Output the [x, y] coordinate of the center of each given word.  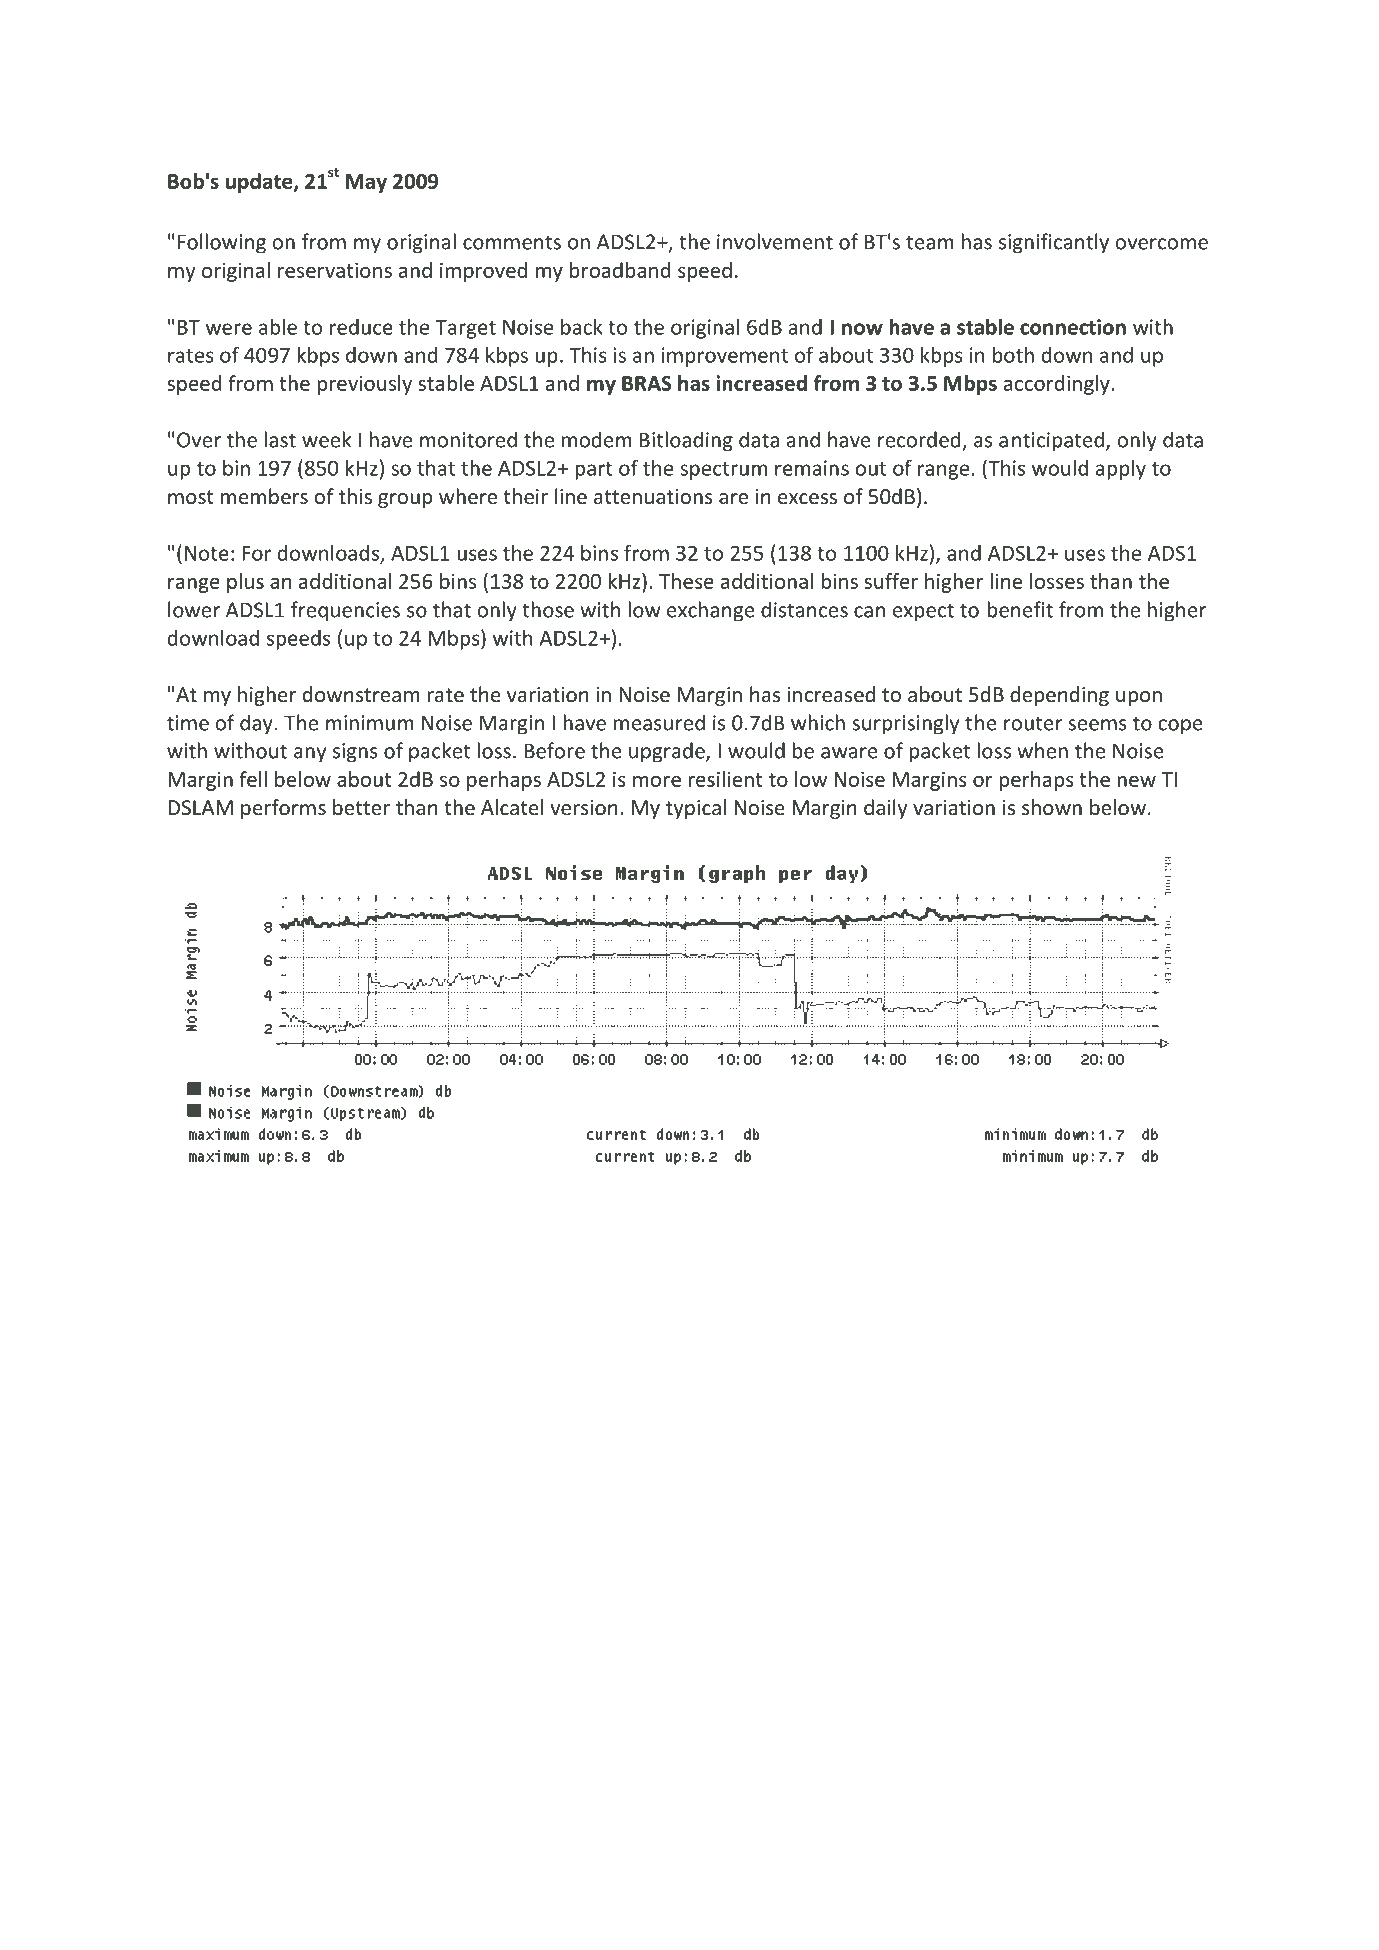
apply [1121, 470]
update [260, 183]
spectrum [723, 471]
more [657, 781]
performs [283, 809]
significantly [1054, 243]
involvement [775, 241]
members [264, 496]
